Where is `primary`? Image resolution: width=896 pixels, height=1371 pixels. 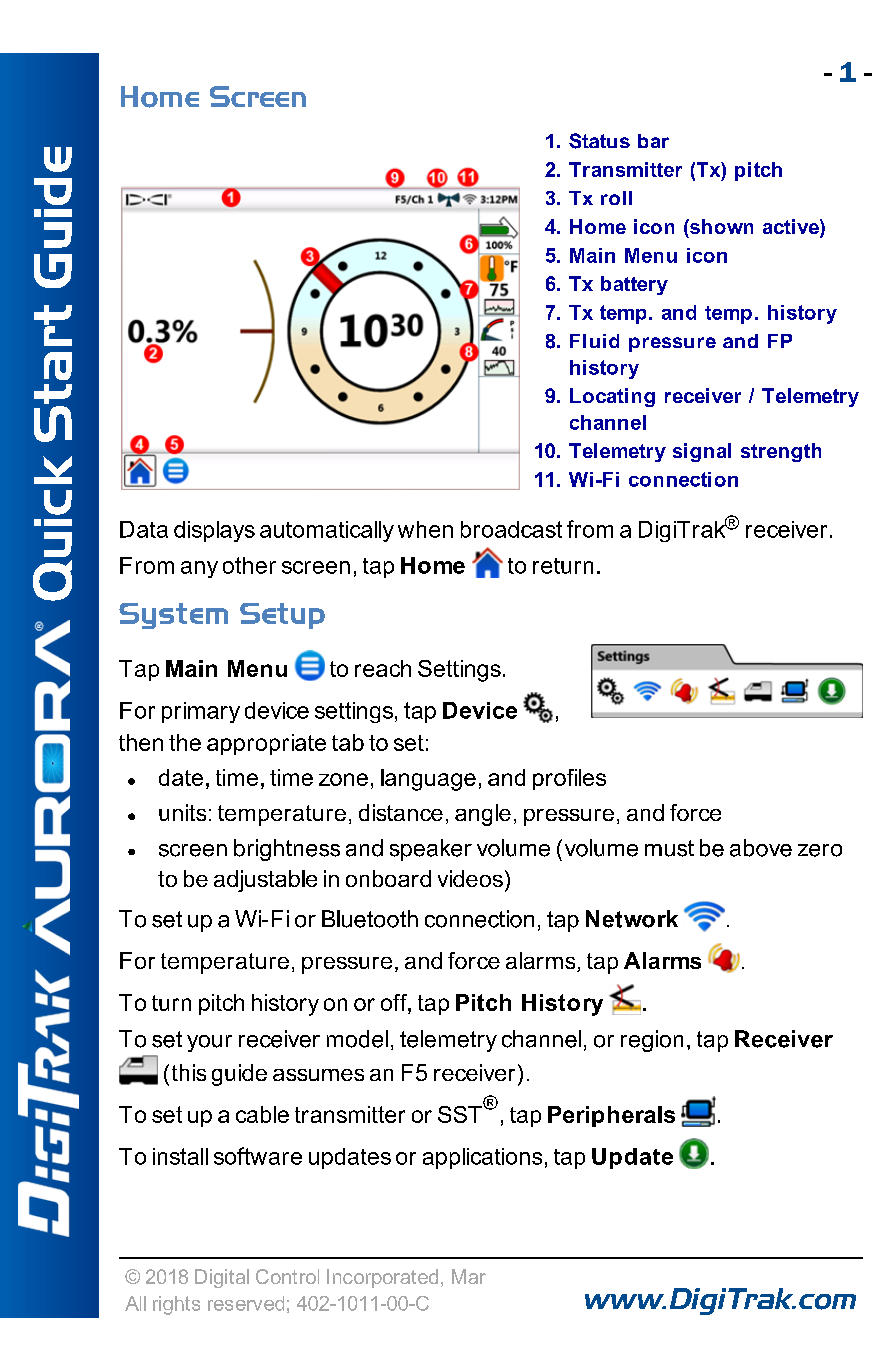
primary is located at coordinates (201, 712).
